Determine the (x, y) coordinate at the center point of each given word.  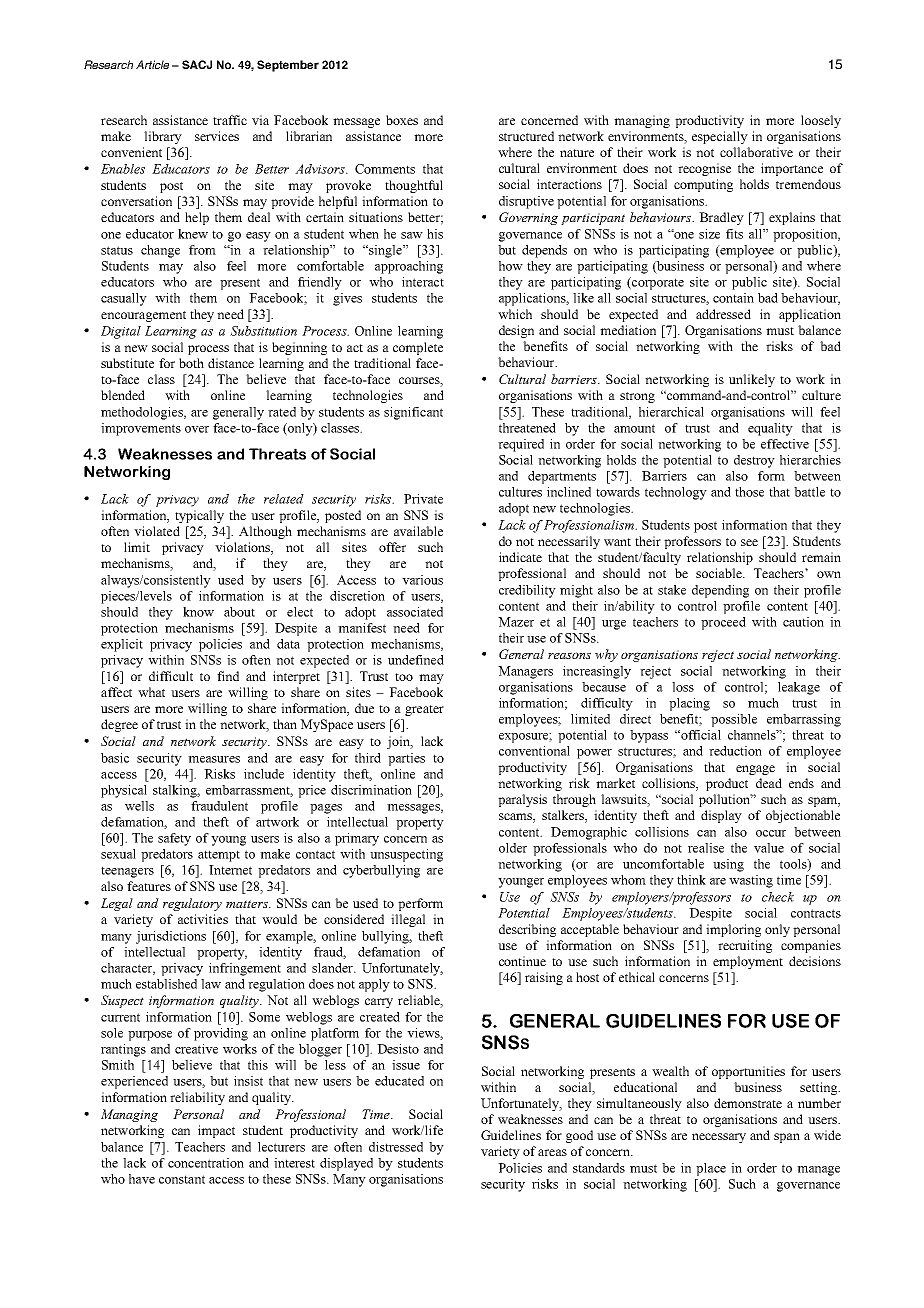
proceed (723, 623)
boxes (402, 120)
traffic (230, 120)
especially (720, 137)
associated (415, 612)
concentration (206, 1163)
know (198, 612)
